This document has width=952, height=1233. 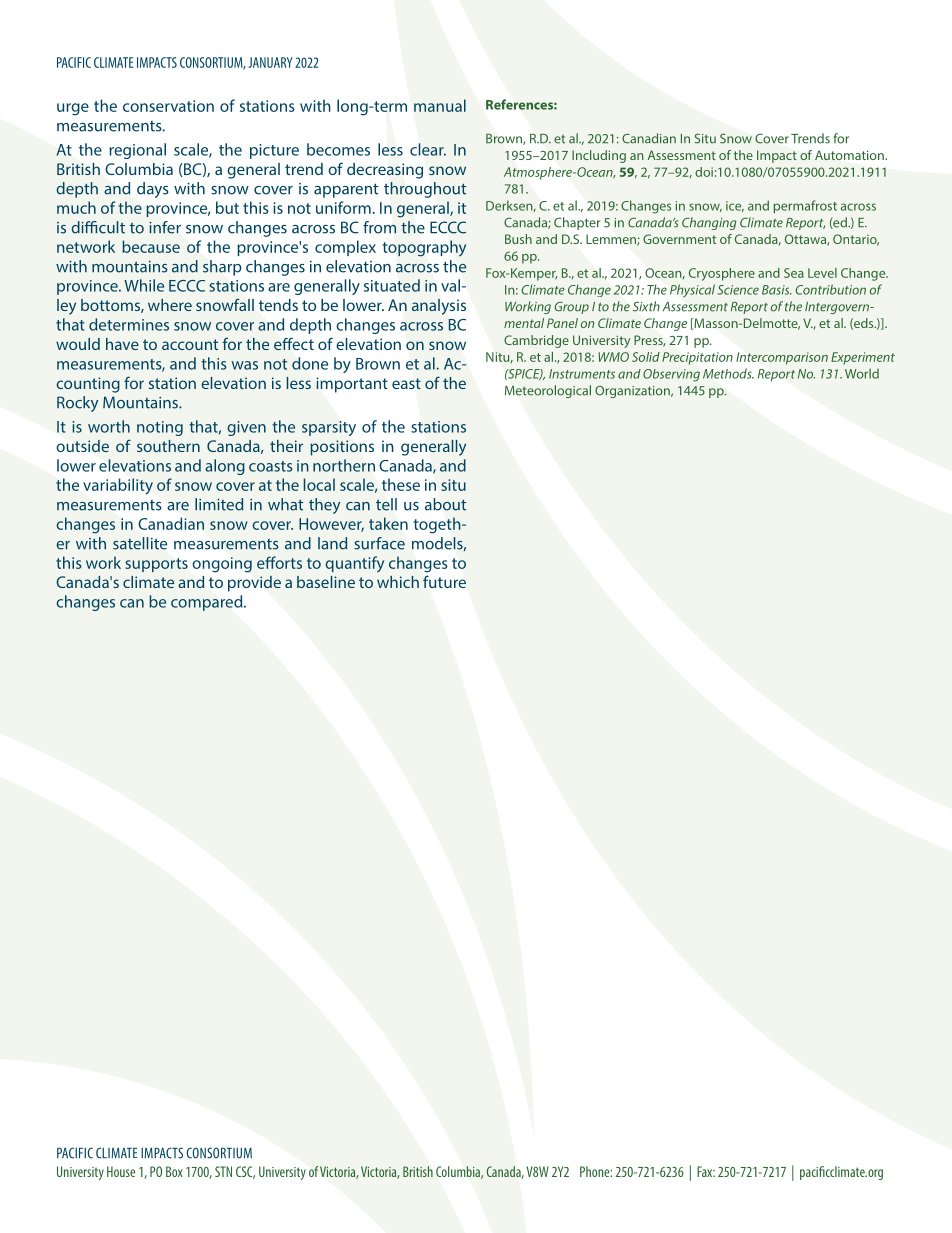 I want to click on which, so click(x=398, y=582).
